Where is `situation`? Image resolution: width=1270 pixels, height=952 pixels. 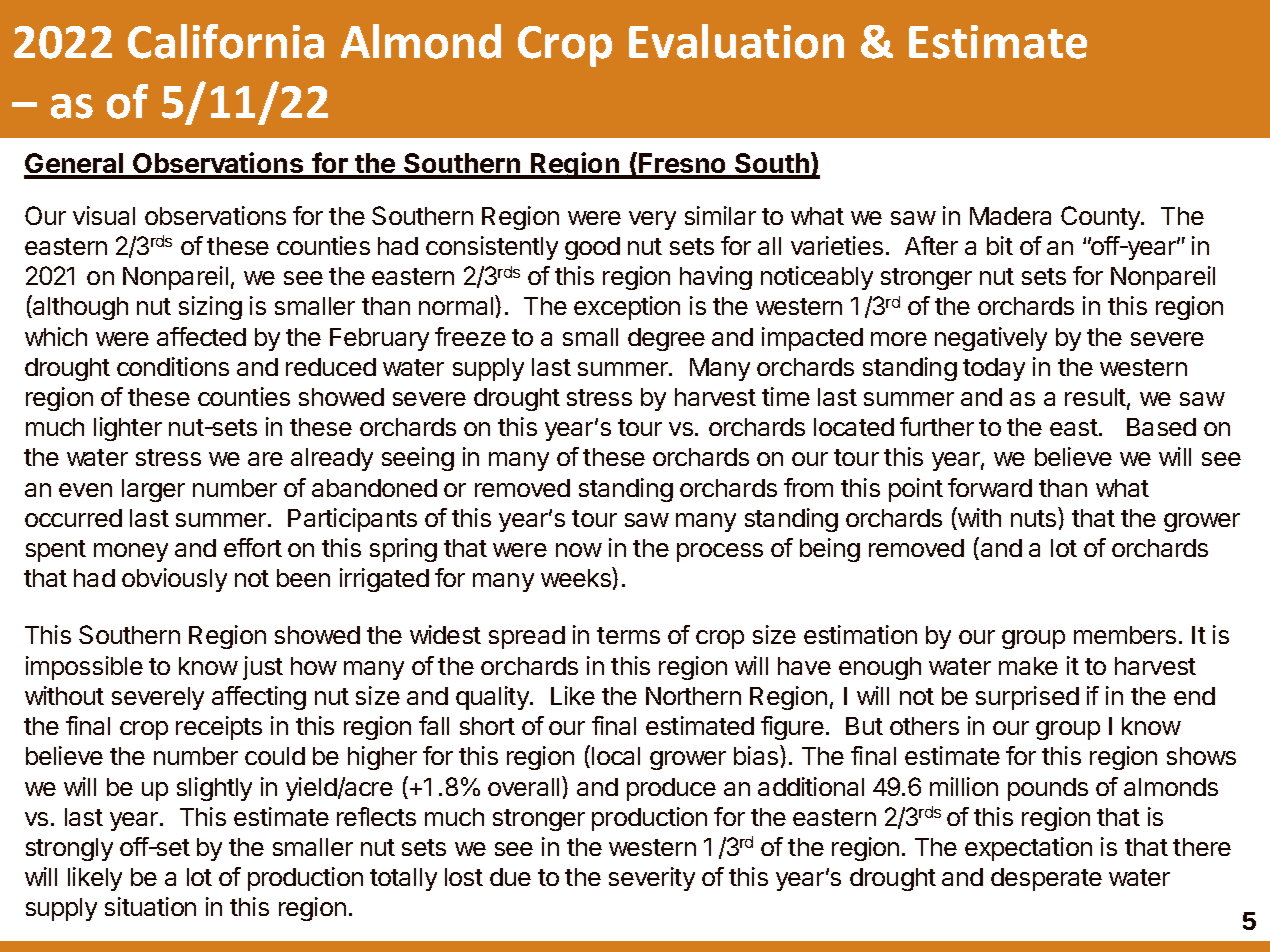
situation is located at coordinates (150, 906).
